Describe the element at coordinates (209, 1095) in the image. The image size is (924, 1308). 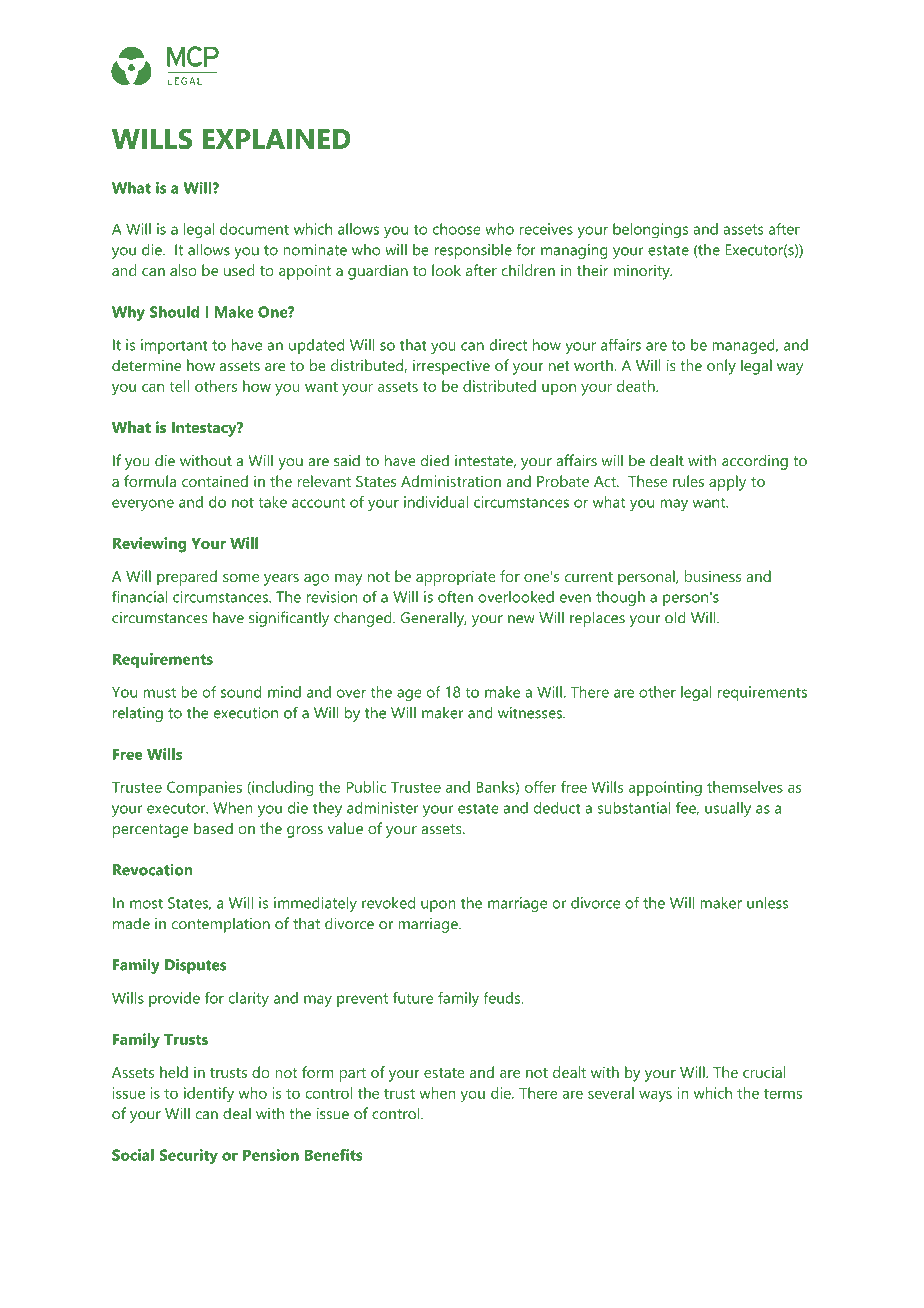
I see `identify` at that location.
